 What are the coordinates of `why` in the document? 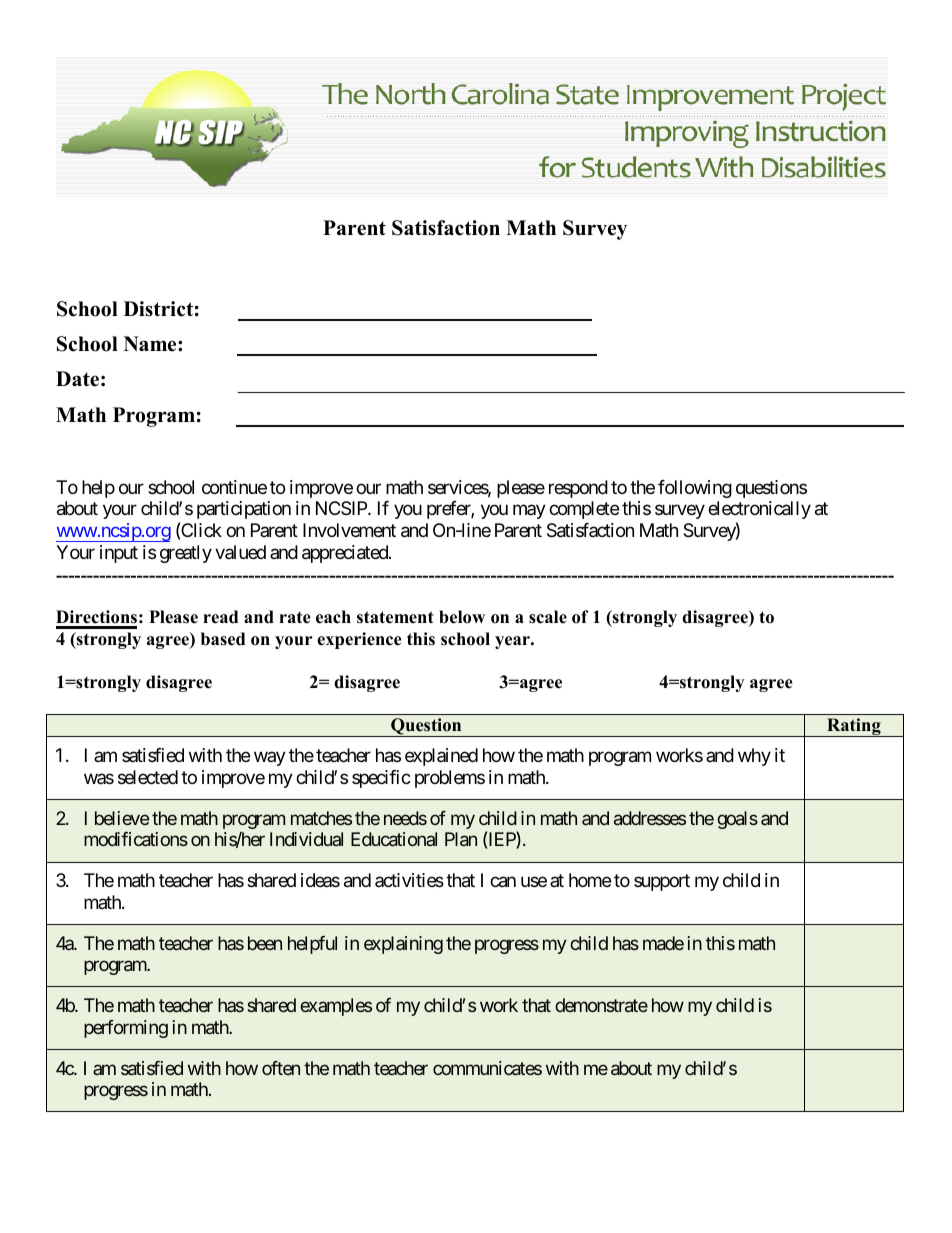 It's located at (754, 757).
